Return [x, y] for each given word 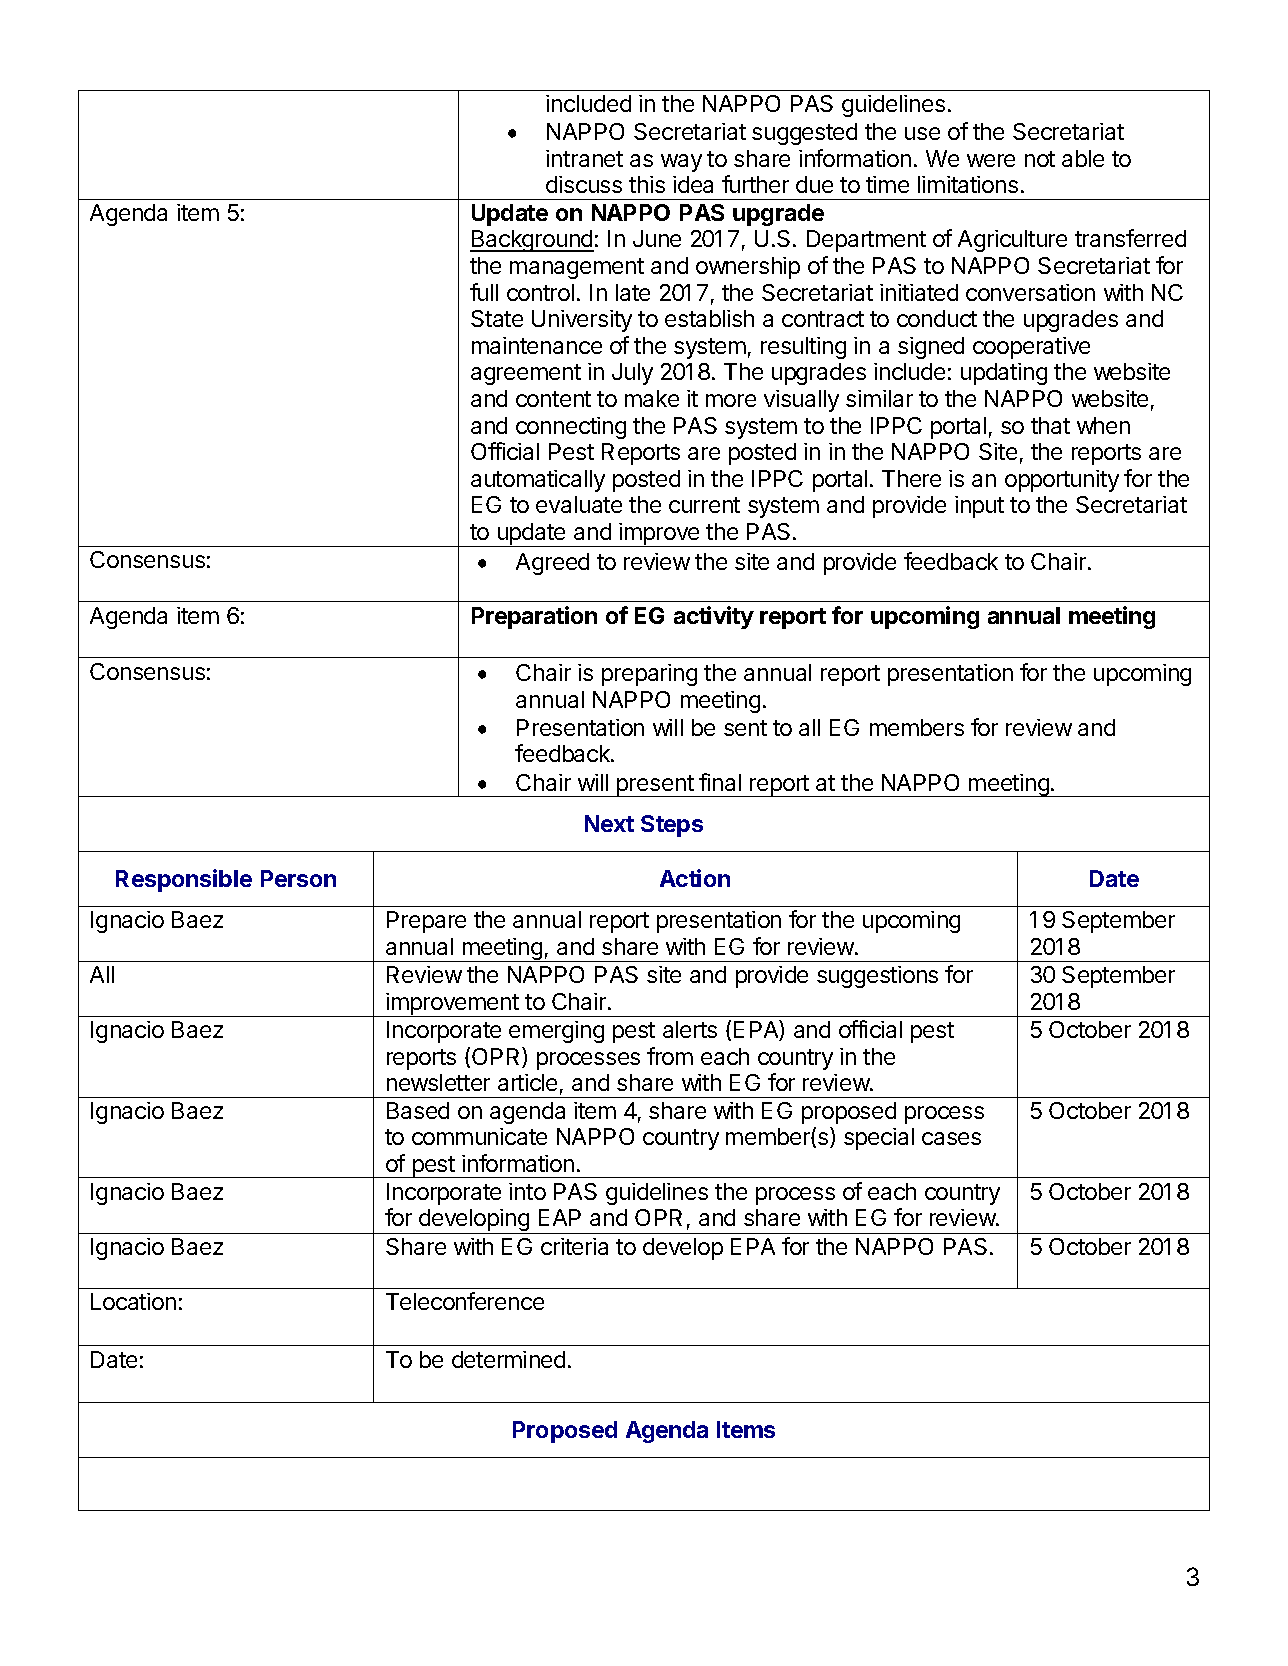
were [991, 160]
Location [133, 1301]
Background [532, 241]
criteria [574, 1246]
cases [951, 1138]
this [647, 184]
